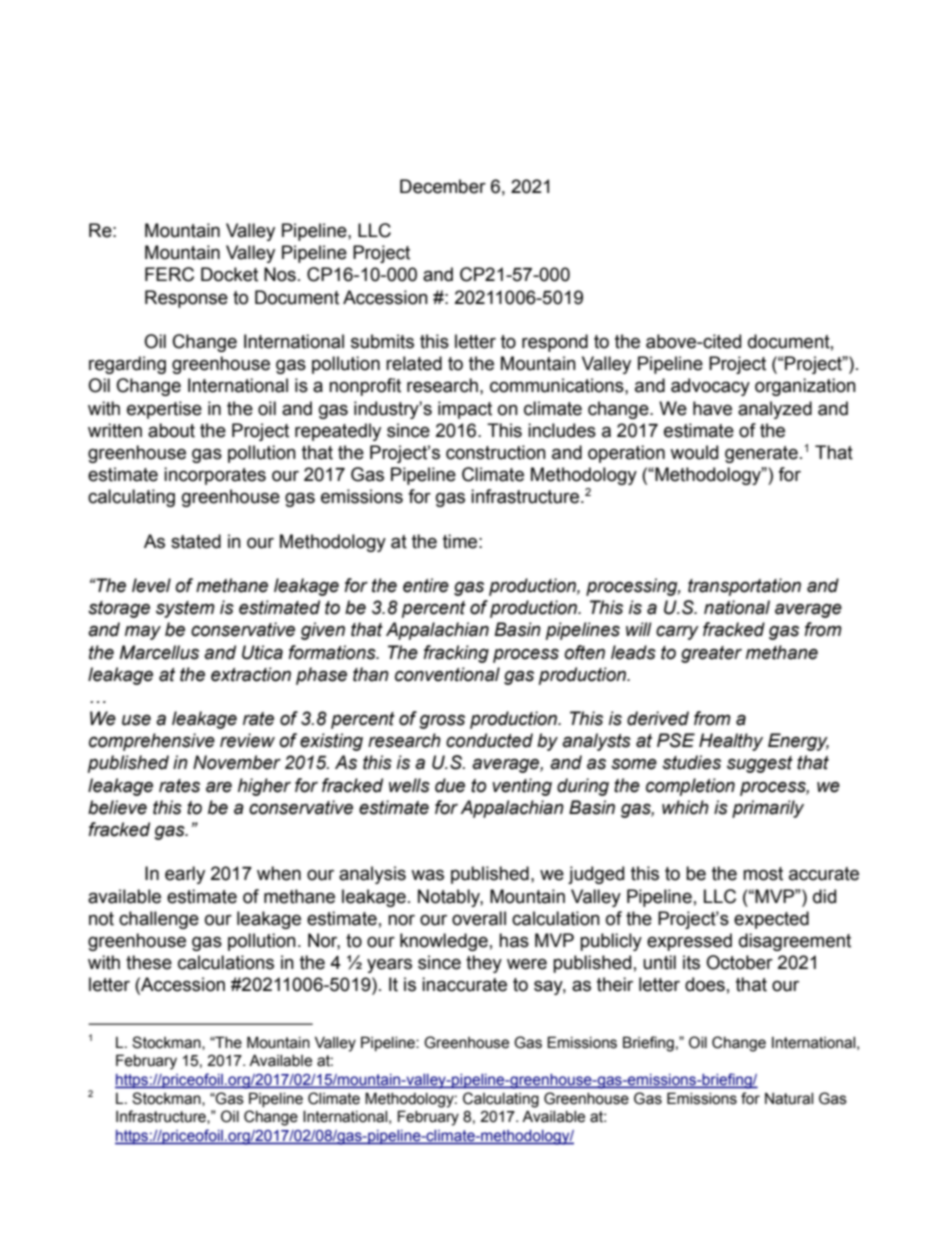 This image has height=1233, width=952. What do you see at coordinates (465, 410) in the image?
I see `impact` at bounding box center [465, 410].
